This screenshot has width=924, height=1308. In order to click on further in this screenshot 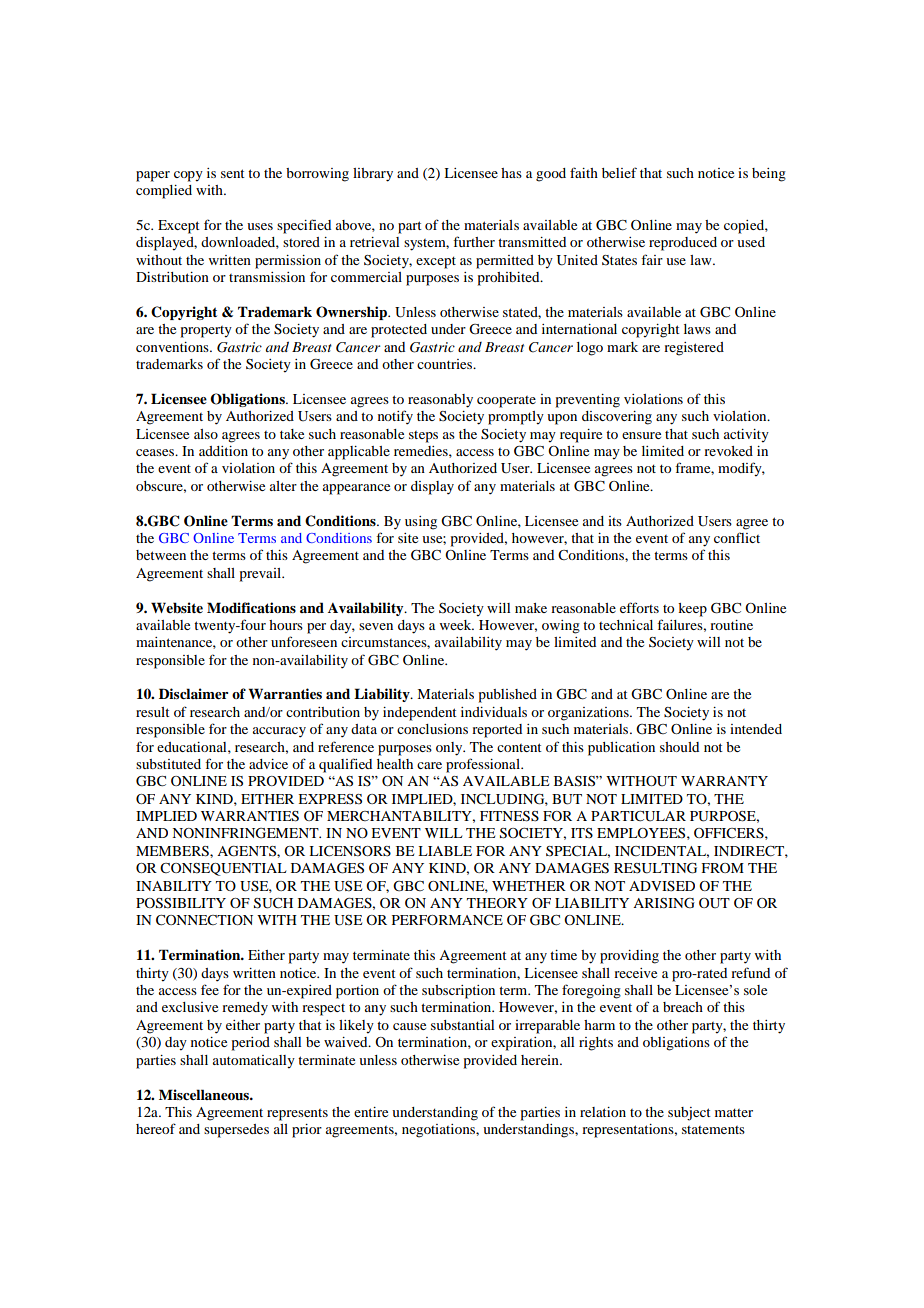, I will do `click(474, 241)`.
